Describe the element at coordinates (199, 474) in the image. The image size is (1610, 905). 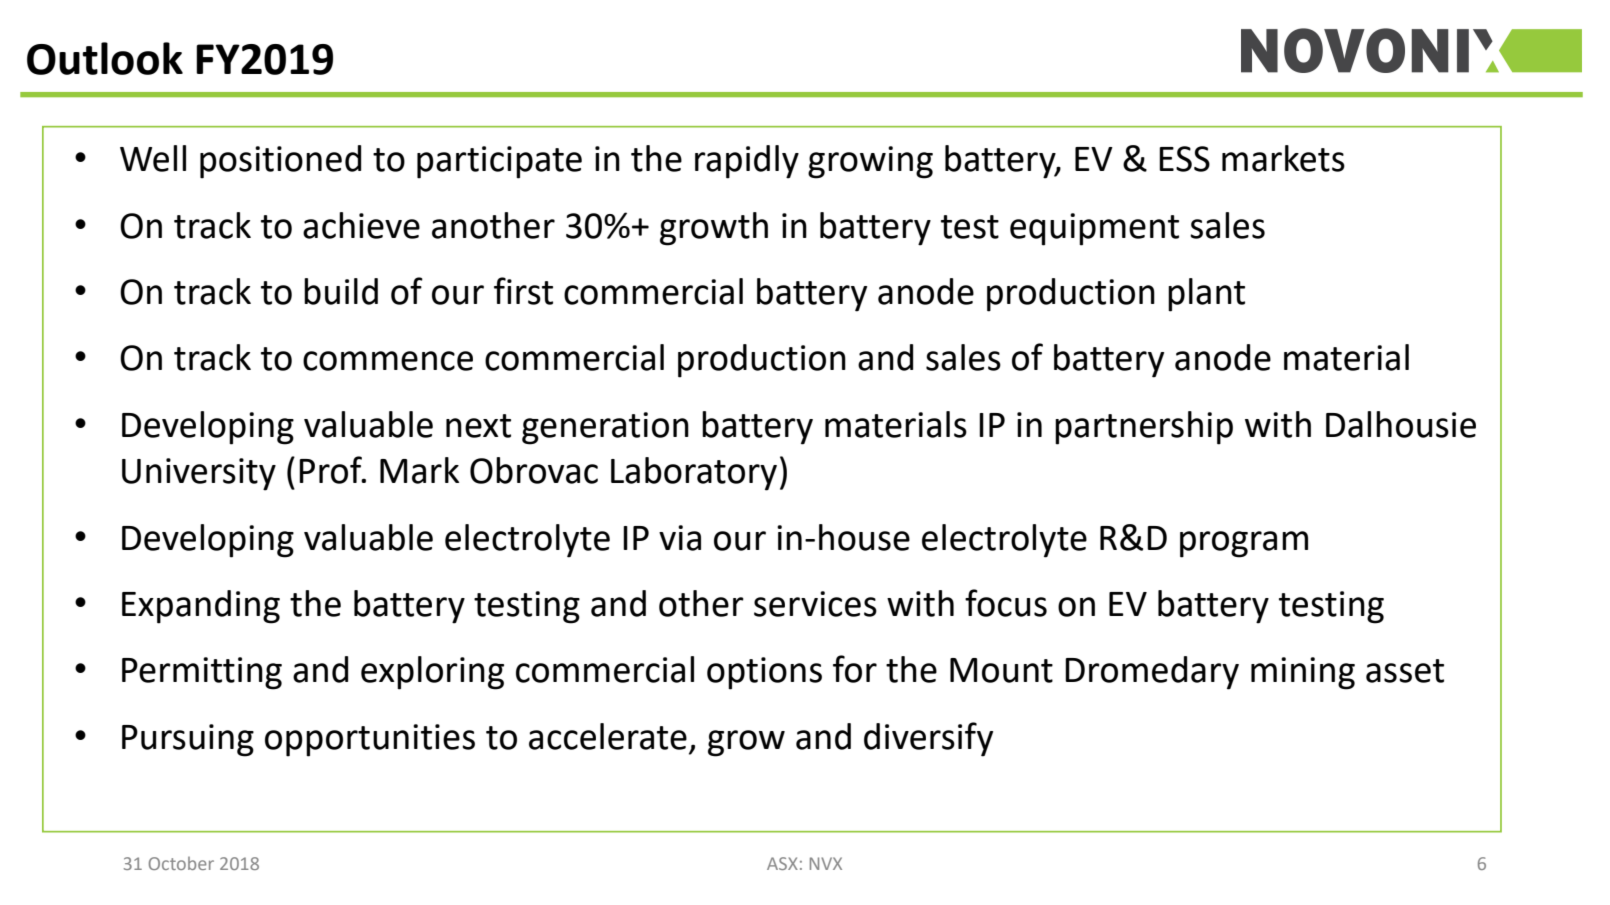
I see `University` at that location.
